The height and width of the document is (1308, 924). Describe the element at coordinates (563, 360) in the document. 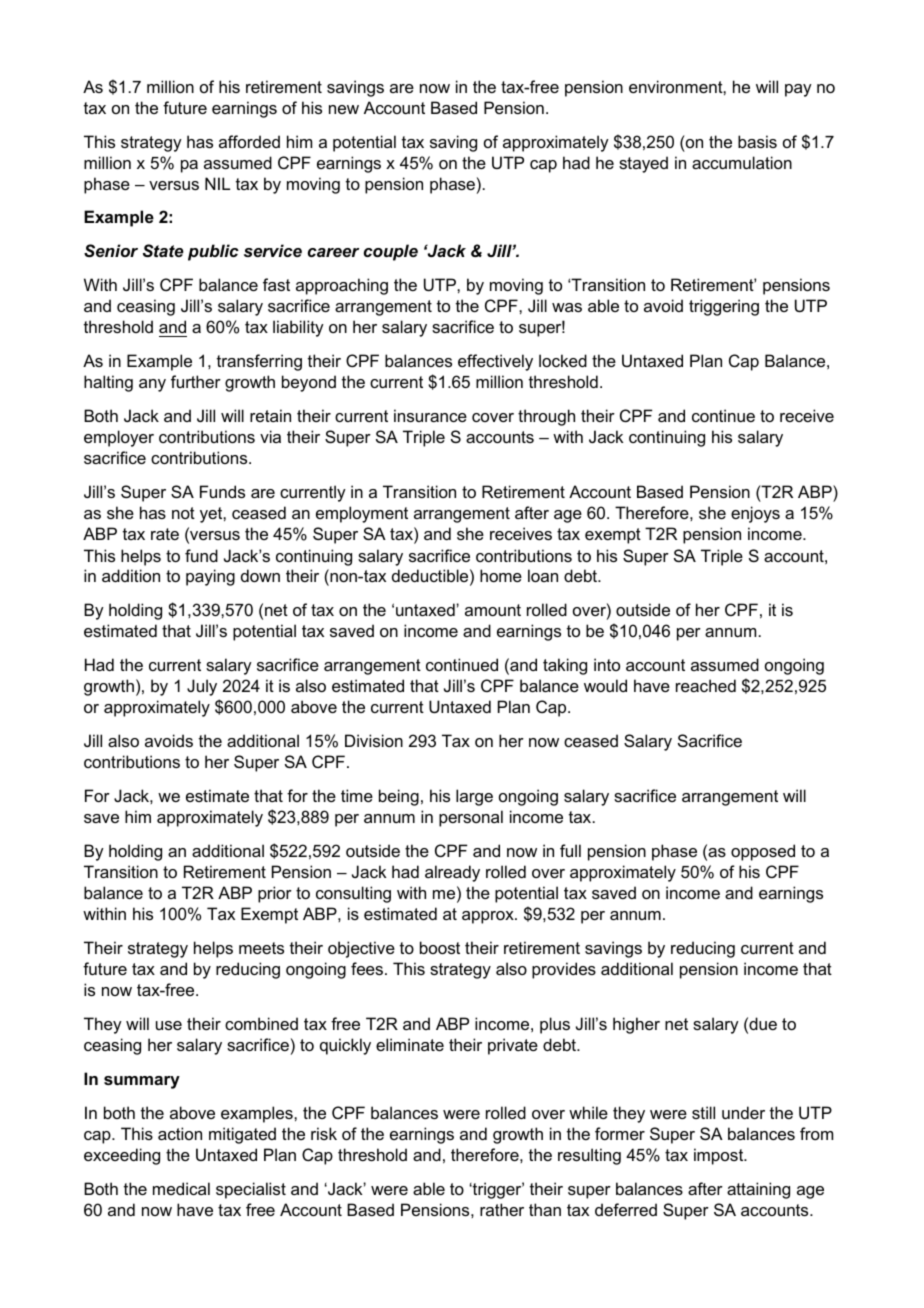

I see `locked` at that location.
